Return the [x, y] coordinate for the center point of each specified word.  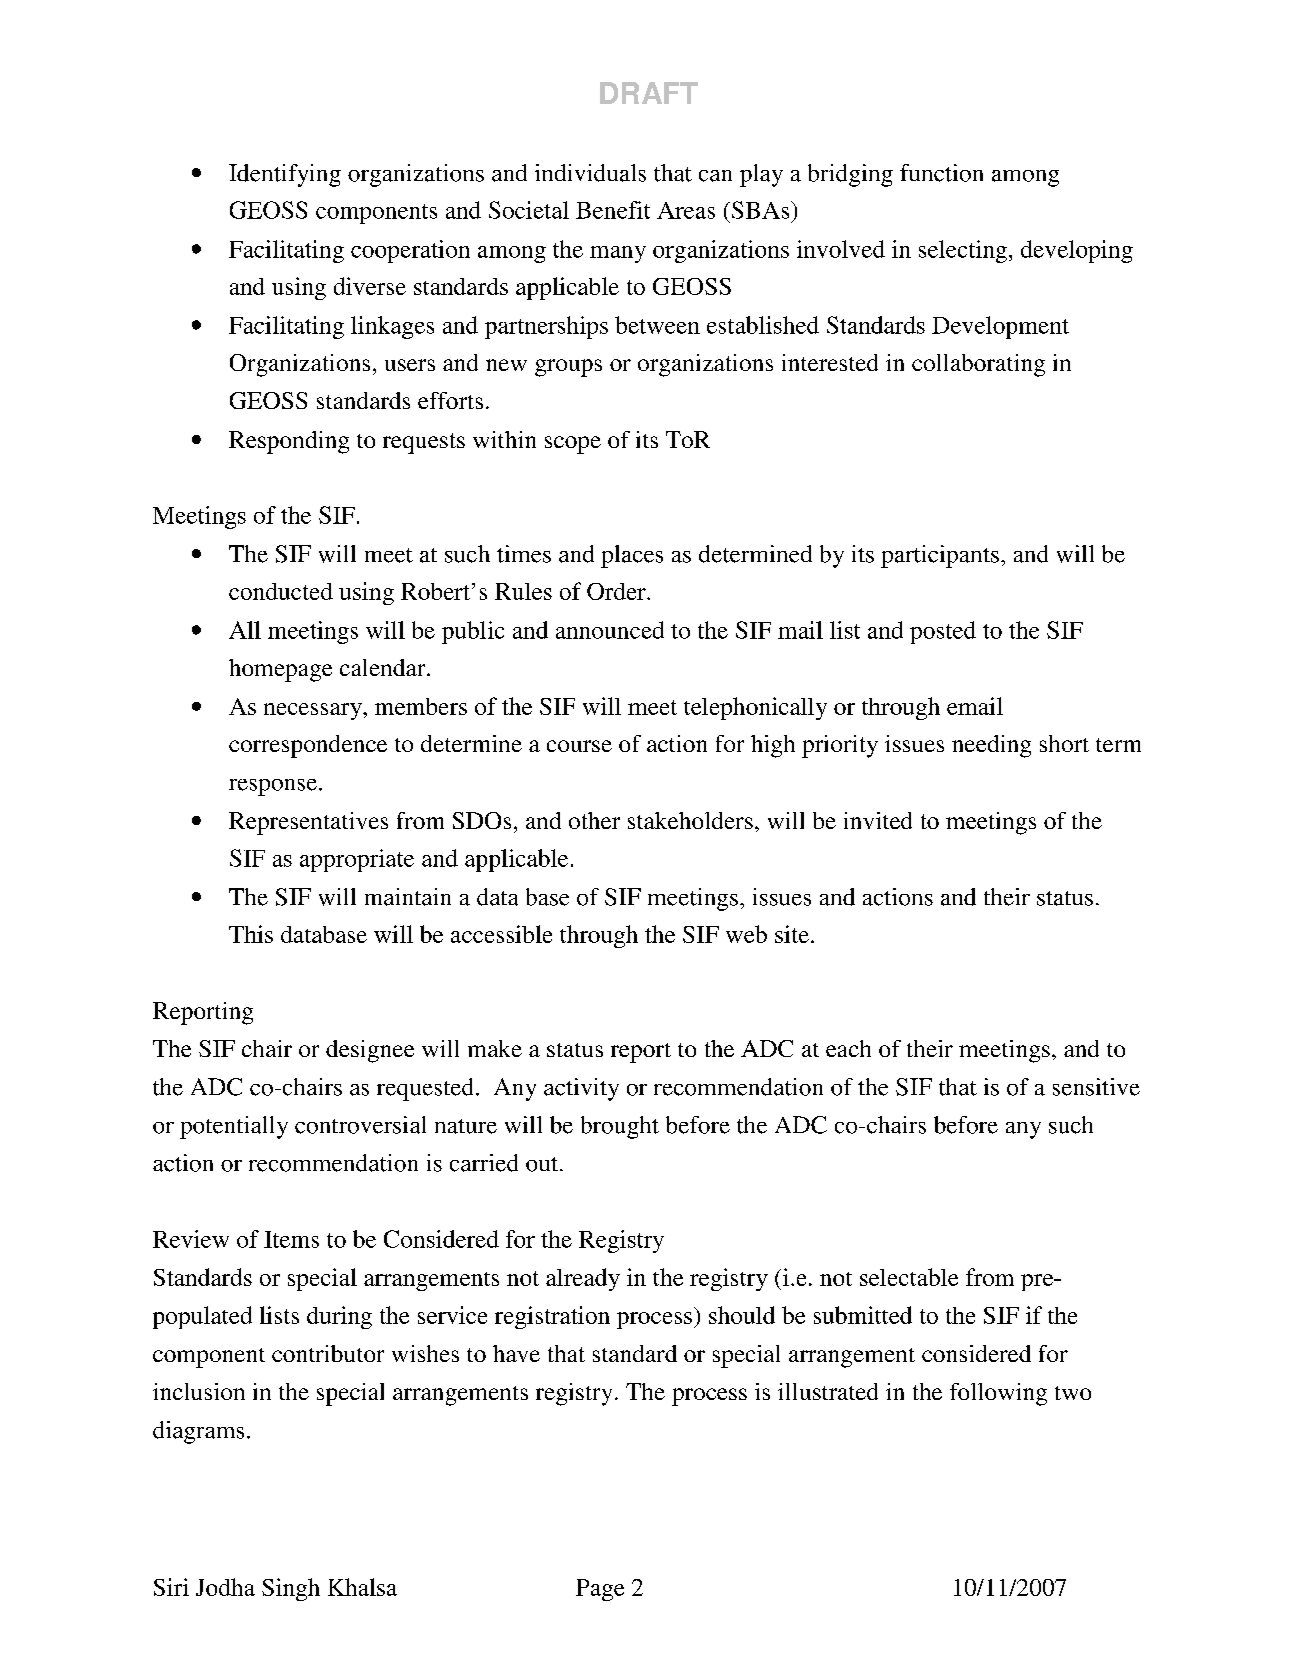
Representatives [308, 823]
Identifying [285, 175]
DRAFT [649, 93]
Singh [291, 1589]
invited [878, 820]
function [941, 173]
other [594, 820]
